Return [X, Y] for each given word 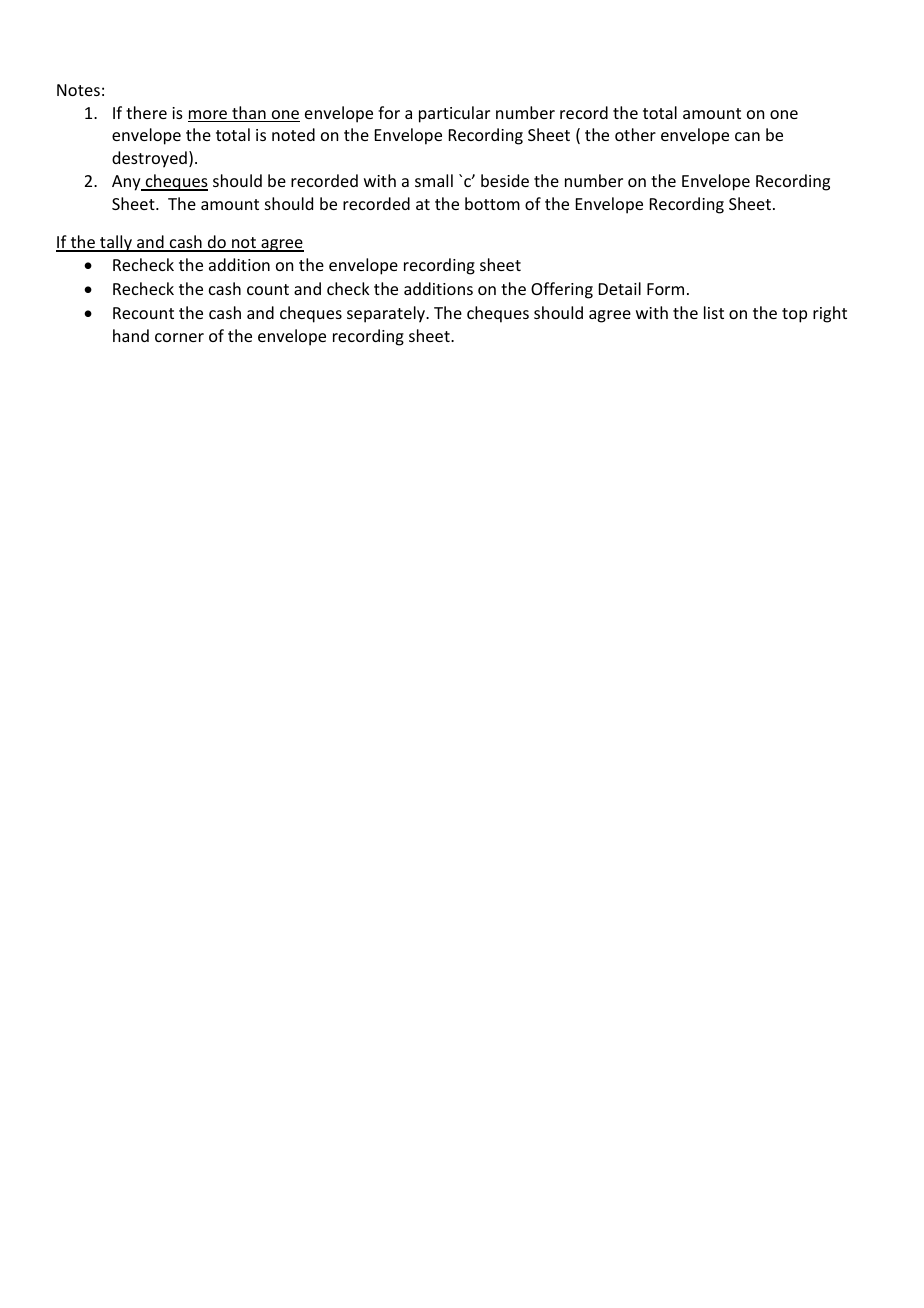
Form [665, 289]
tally [116, 243]
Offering [562, 290]
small [434, 180]
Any [127, 183]
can [747, 136]
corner [179, 337]
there [146, 112]
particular [454, 114]
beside [505, 180]
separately [387, 314]
